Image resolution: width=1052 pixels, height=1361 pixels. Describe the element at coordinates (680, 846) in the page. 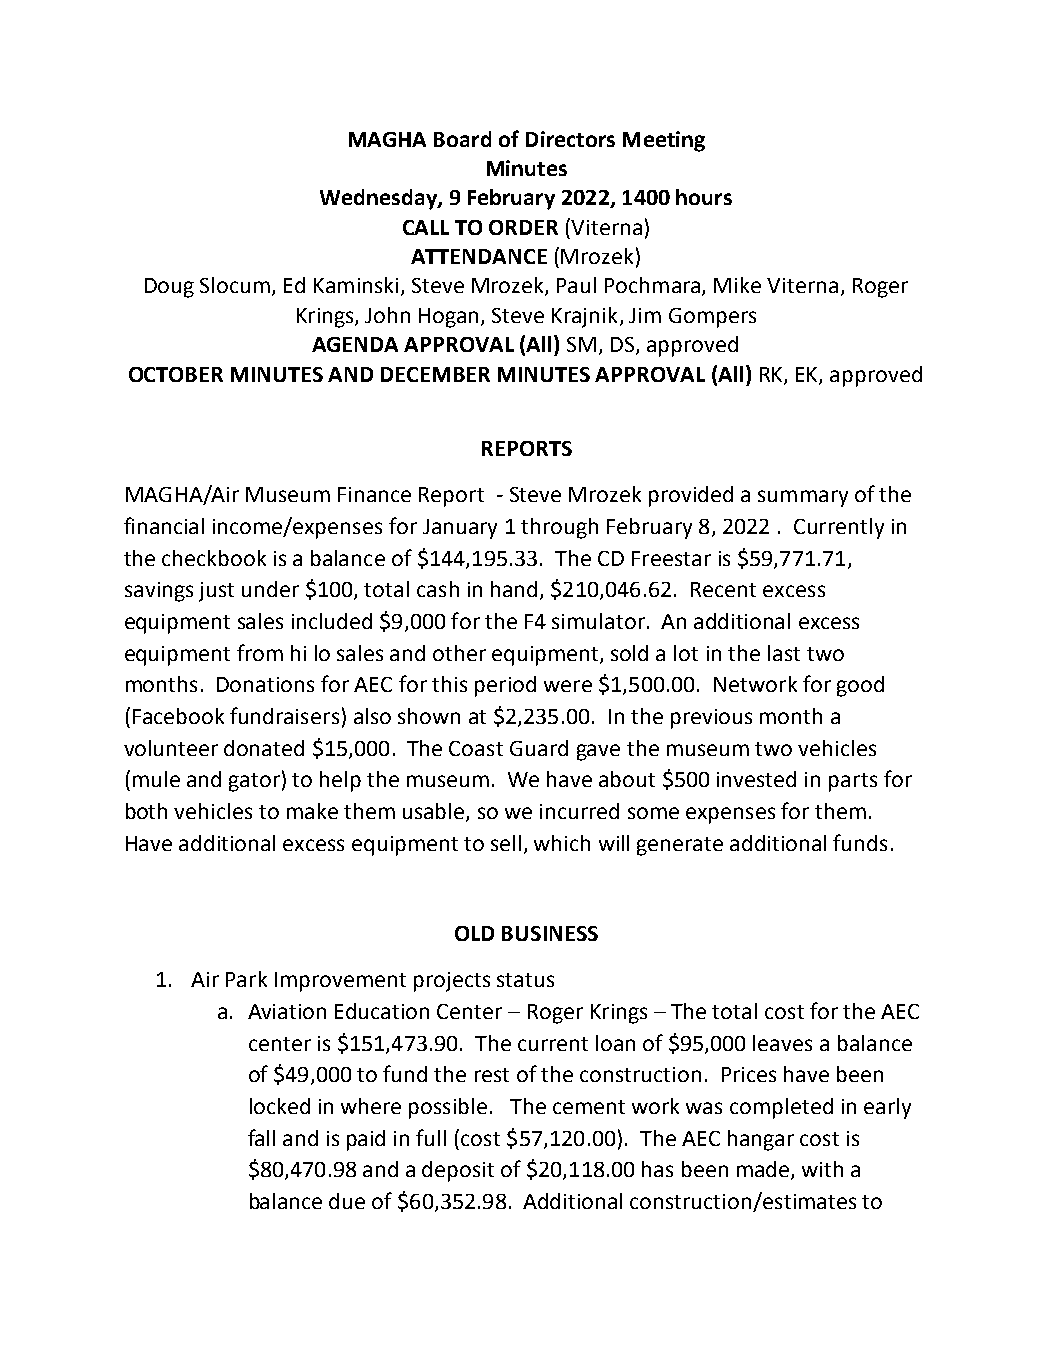

I see `generate` at that location.
